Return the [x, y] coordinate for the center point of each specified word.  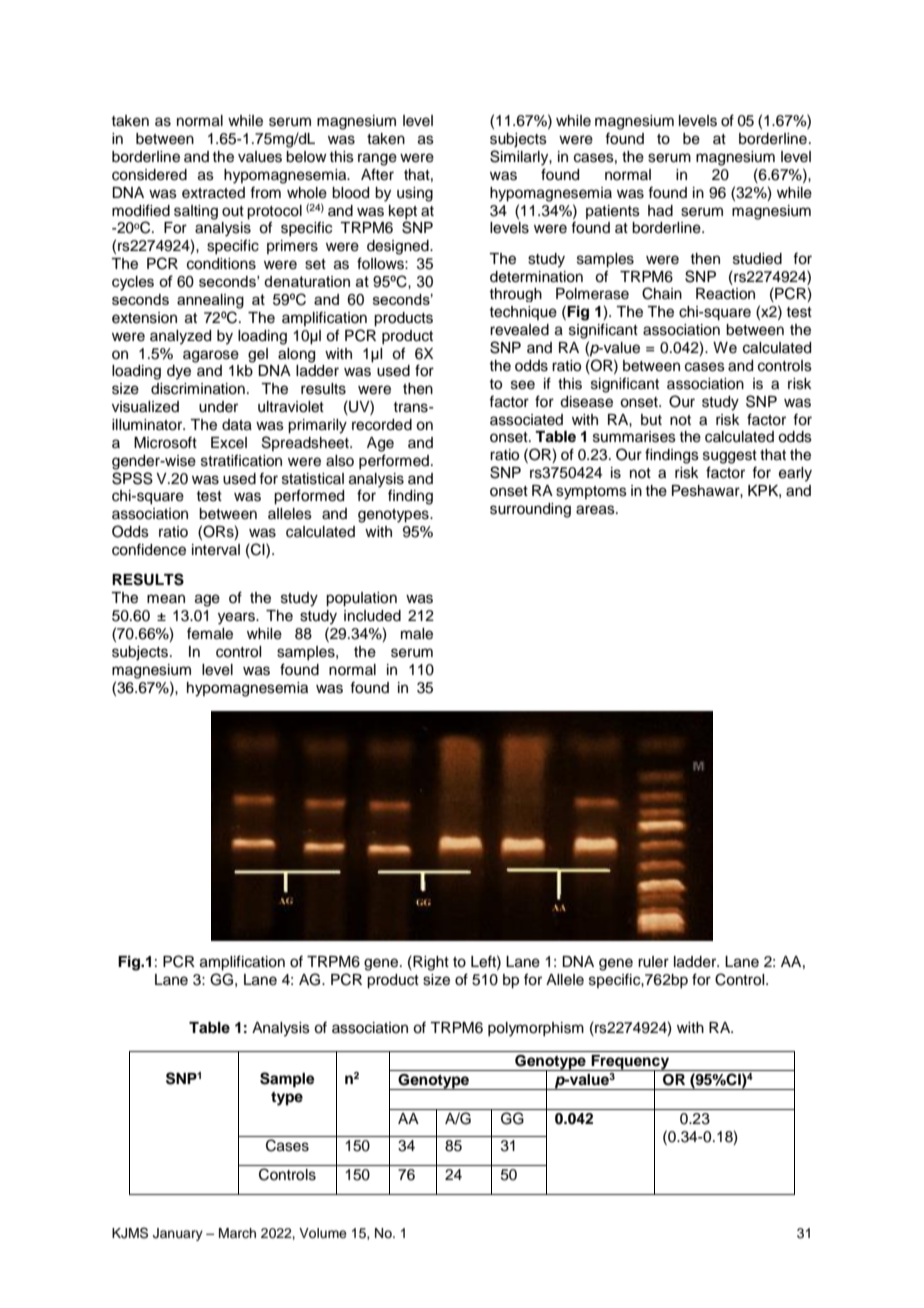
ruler [653, 962]
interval [216, 550]
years [237, 618]
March [237, 1233]
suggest [730, 457]
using [415, 194]
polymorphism [536, 1029]
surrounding [530, 510]
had [660, 211]
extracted [213, 193]
